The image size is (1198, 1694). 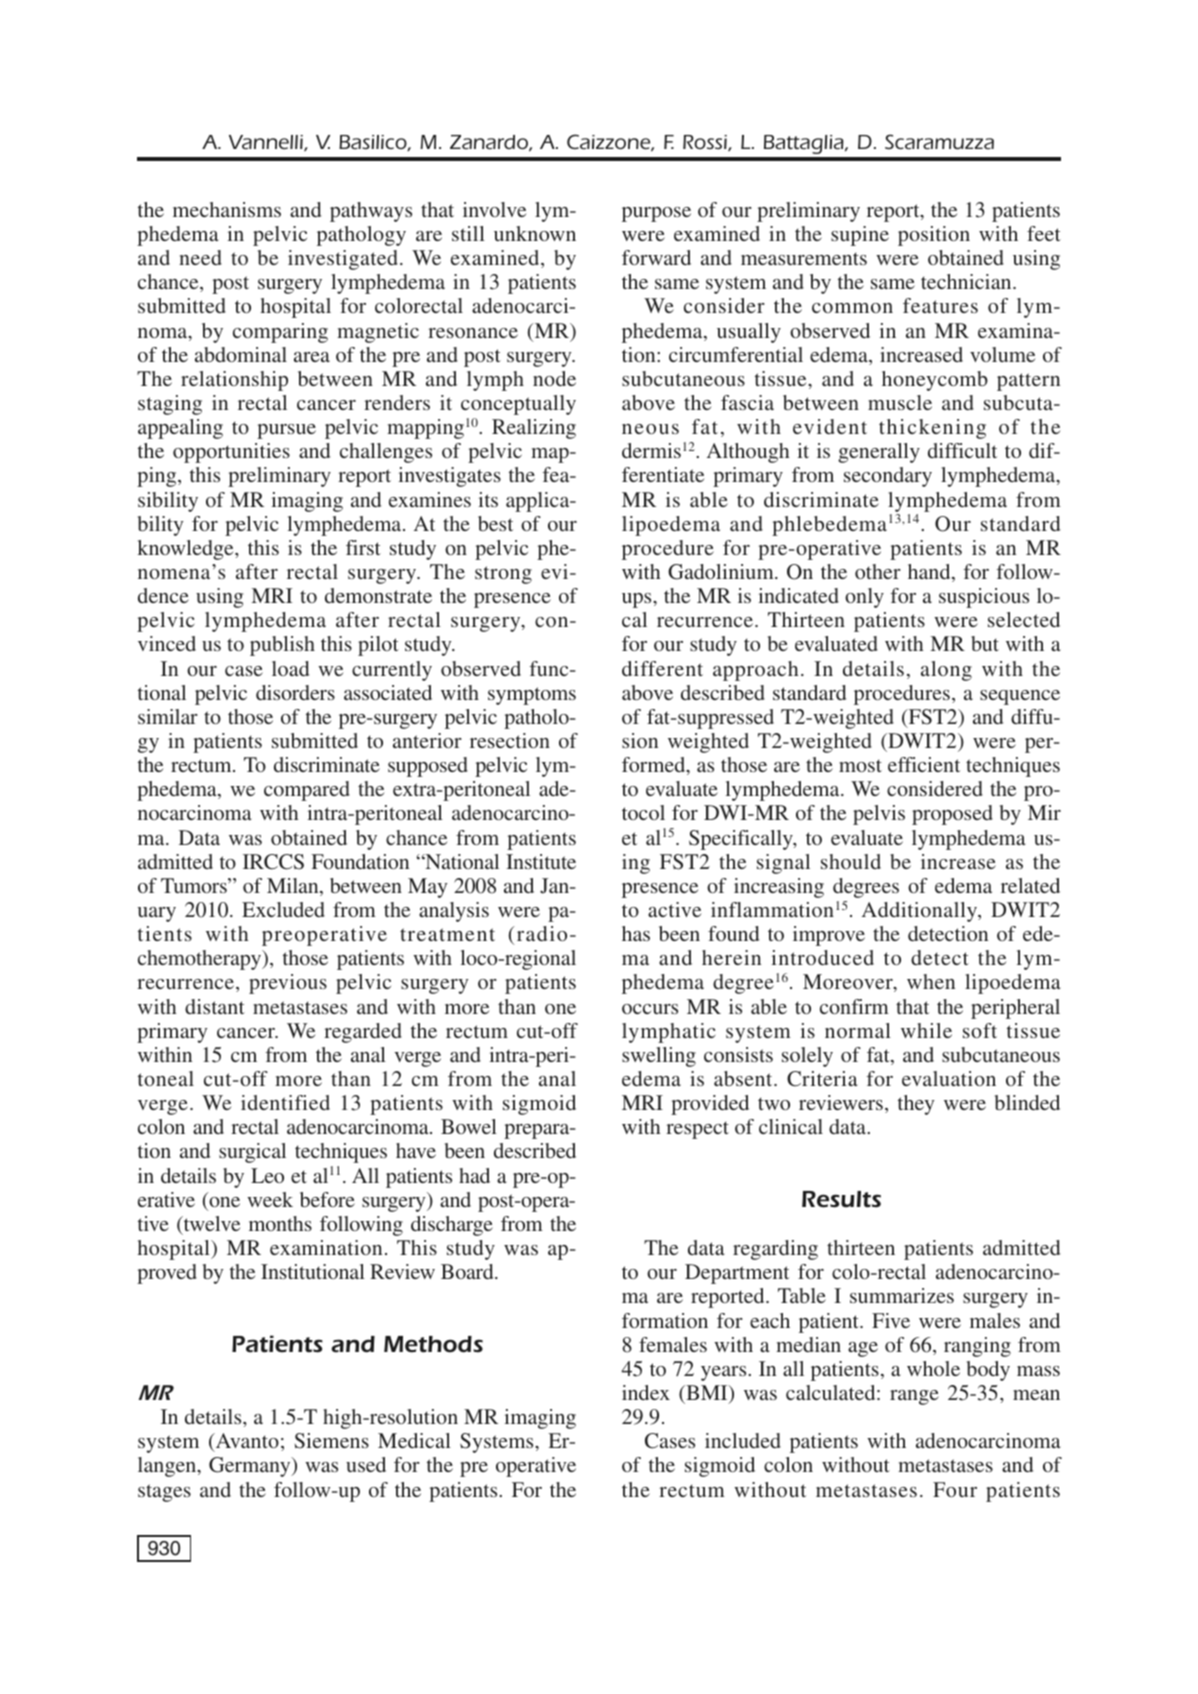 What do you see at coordinates (656, 214) in the screenshot?
I see `purpose` at bounding box center [656, 214].
